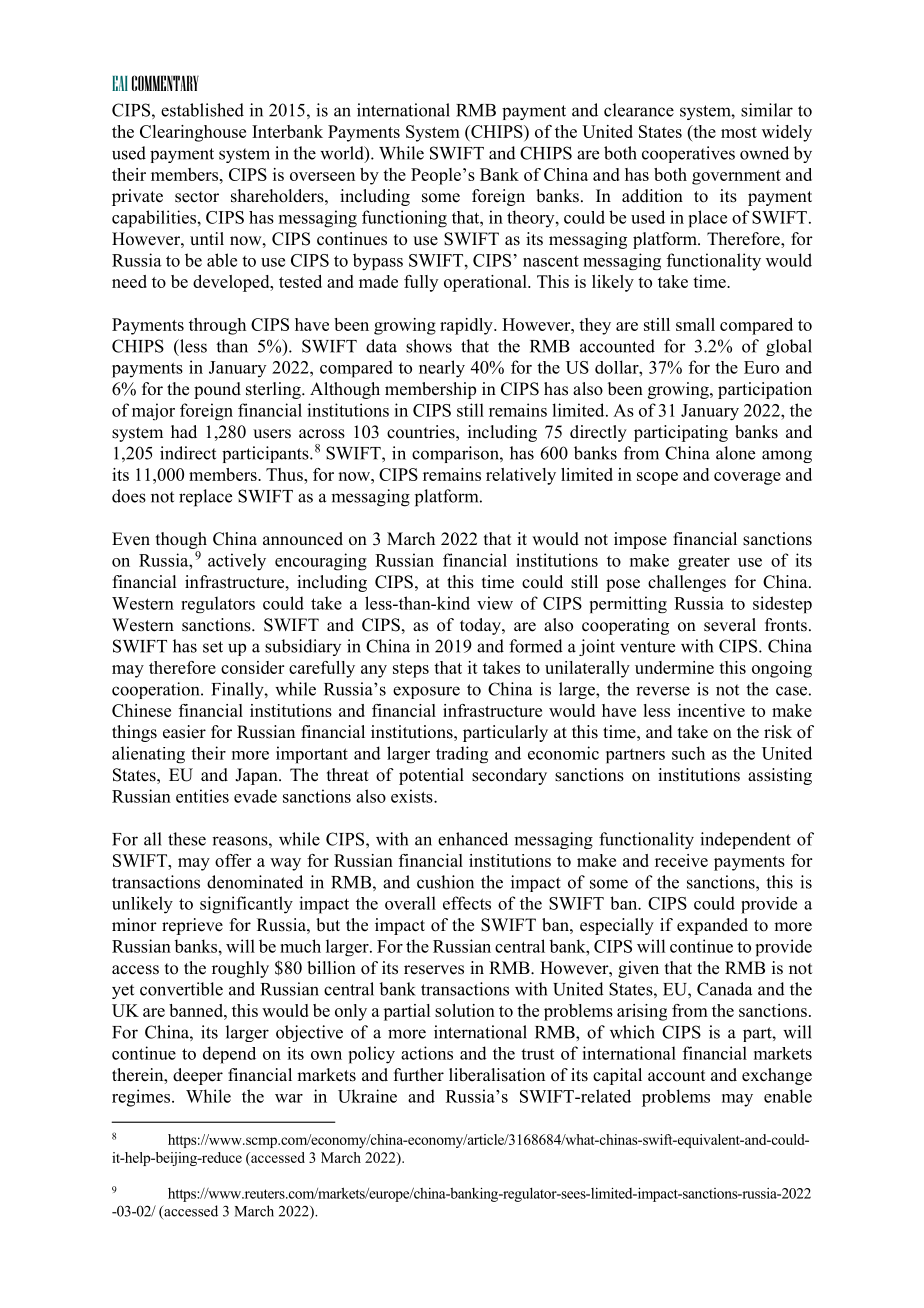 This document has height=1308, width=924. What do you see at coordinates (739, 132) in the document?
I see `most` at bounding box center [739, 132].
